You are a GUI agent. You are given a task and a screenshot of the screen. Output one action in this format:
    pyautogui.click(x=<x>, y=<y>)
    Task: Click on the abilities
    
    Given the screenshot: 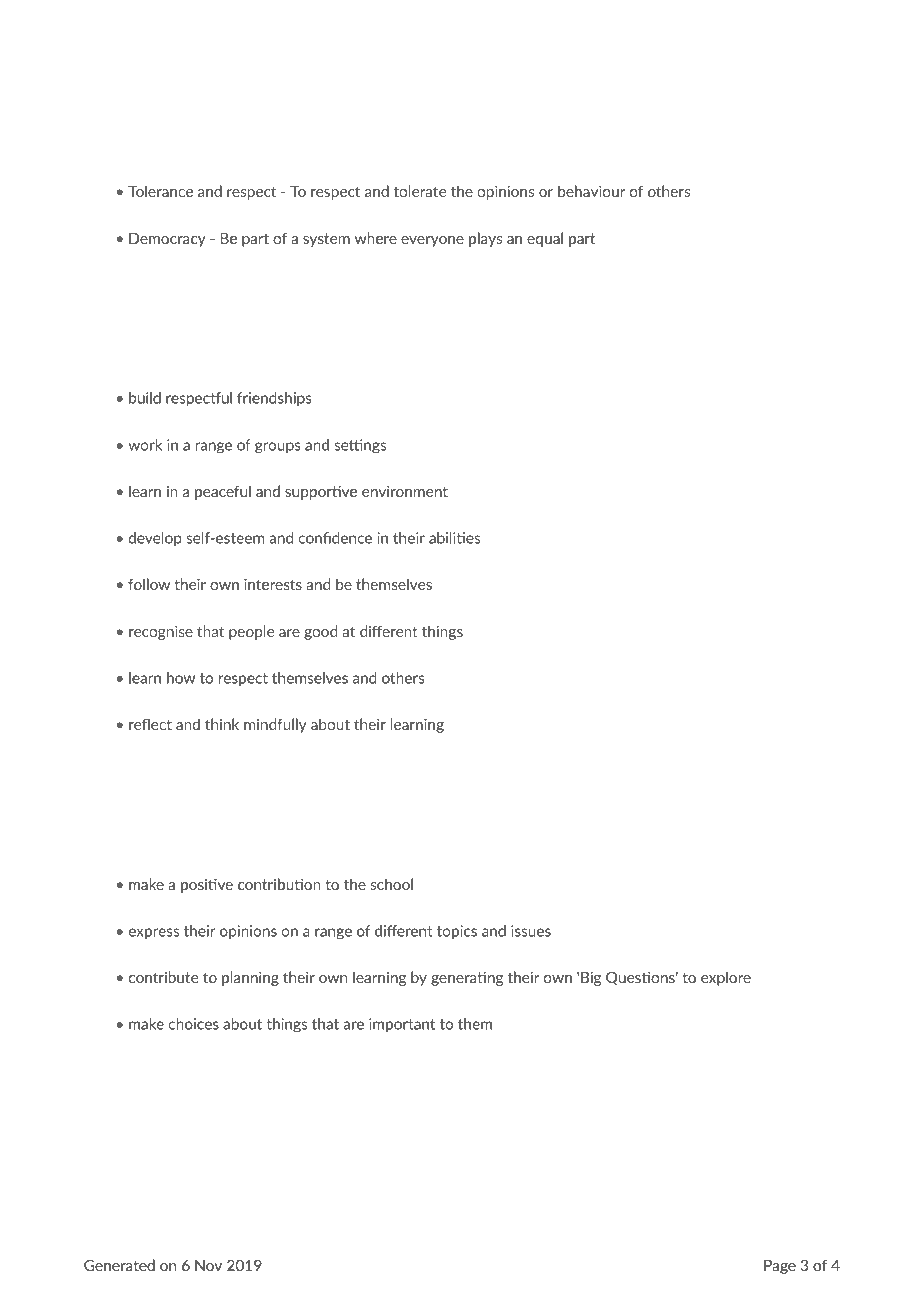 What is the action you would take?
    pyautogui.click(x=454, y=538)
